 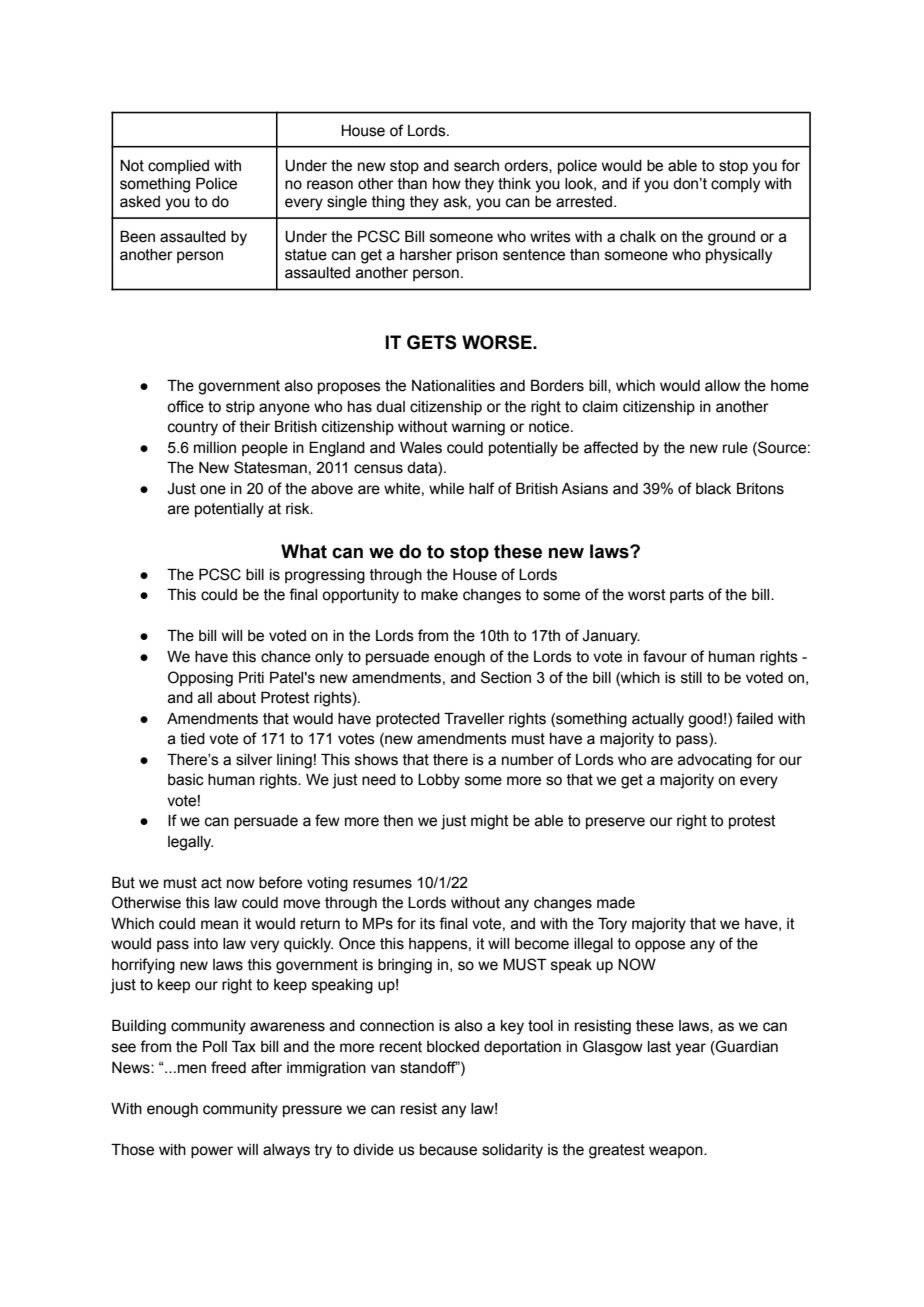 I want to click on power, so click(x=212, y=1152).
